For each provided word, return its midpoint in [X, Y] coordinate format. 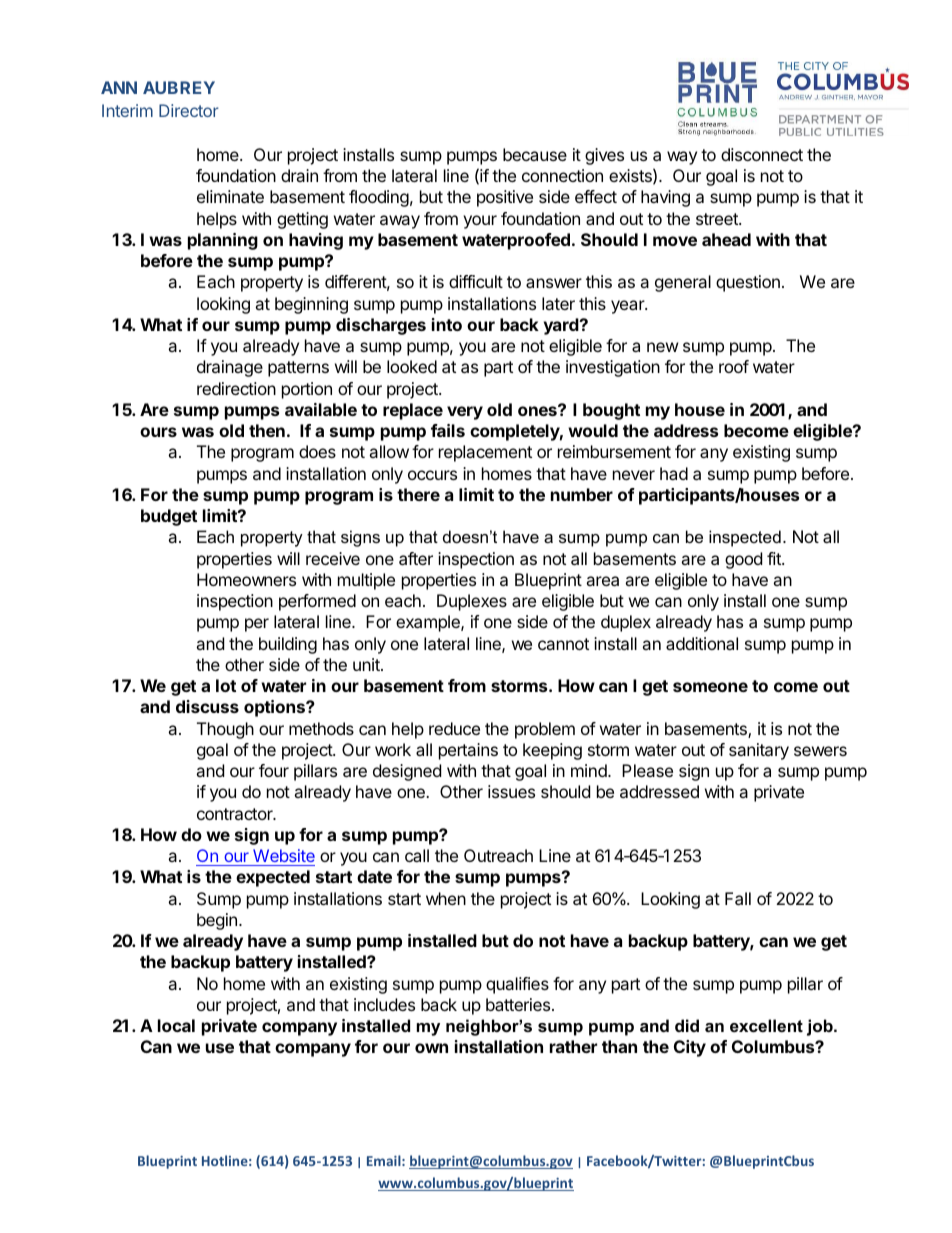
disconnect [762, 154]
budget [169, 517]
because [535, 154]
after [416, 558]
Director [189, 110]
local [176, 1025]
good [743, 560]
